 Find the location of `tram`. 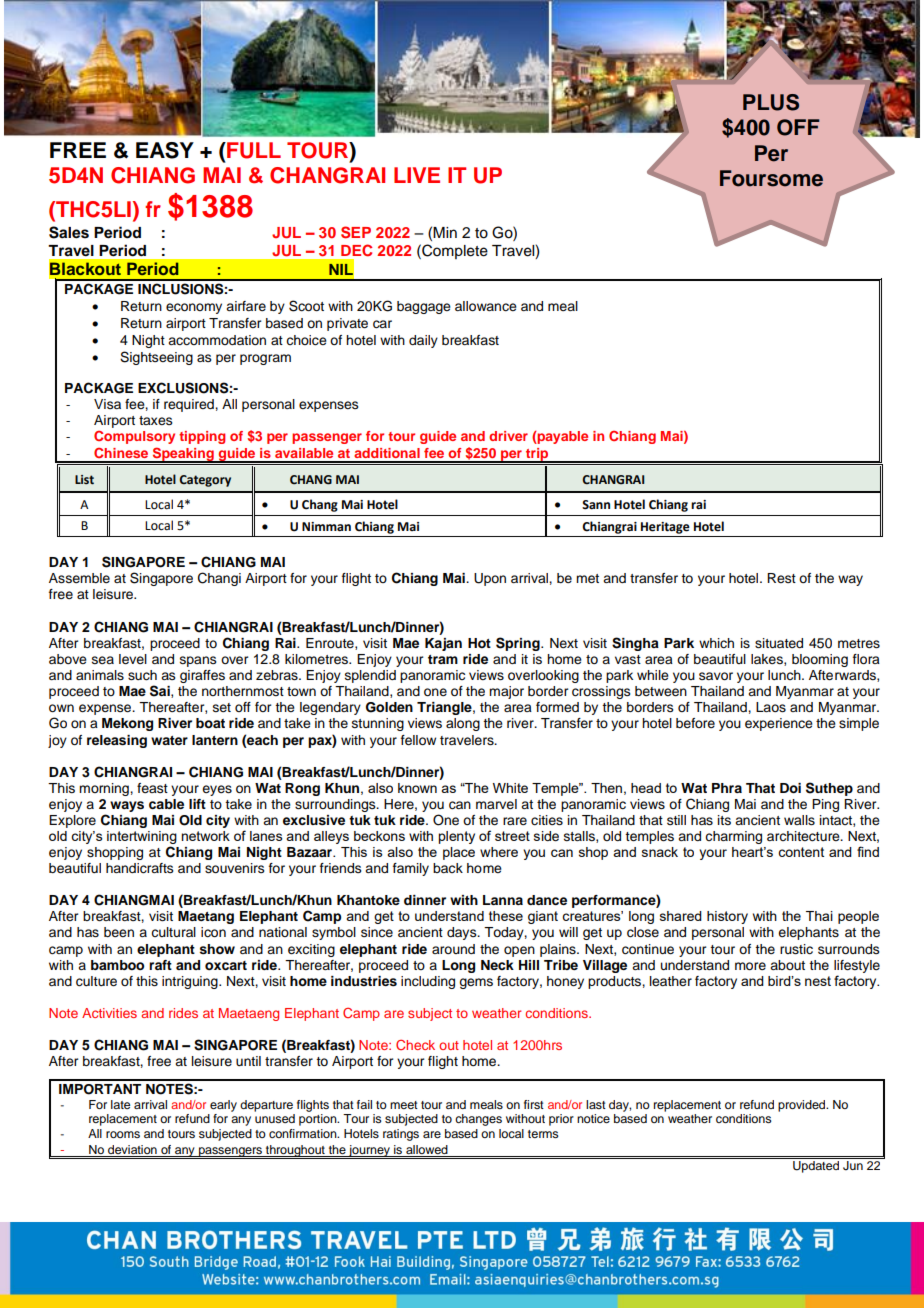

tram is located at coordinates (443, 659).
